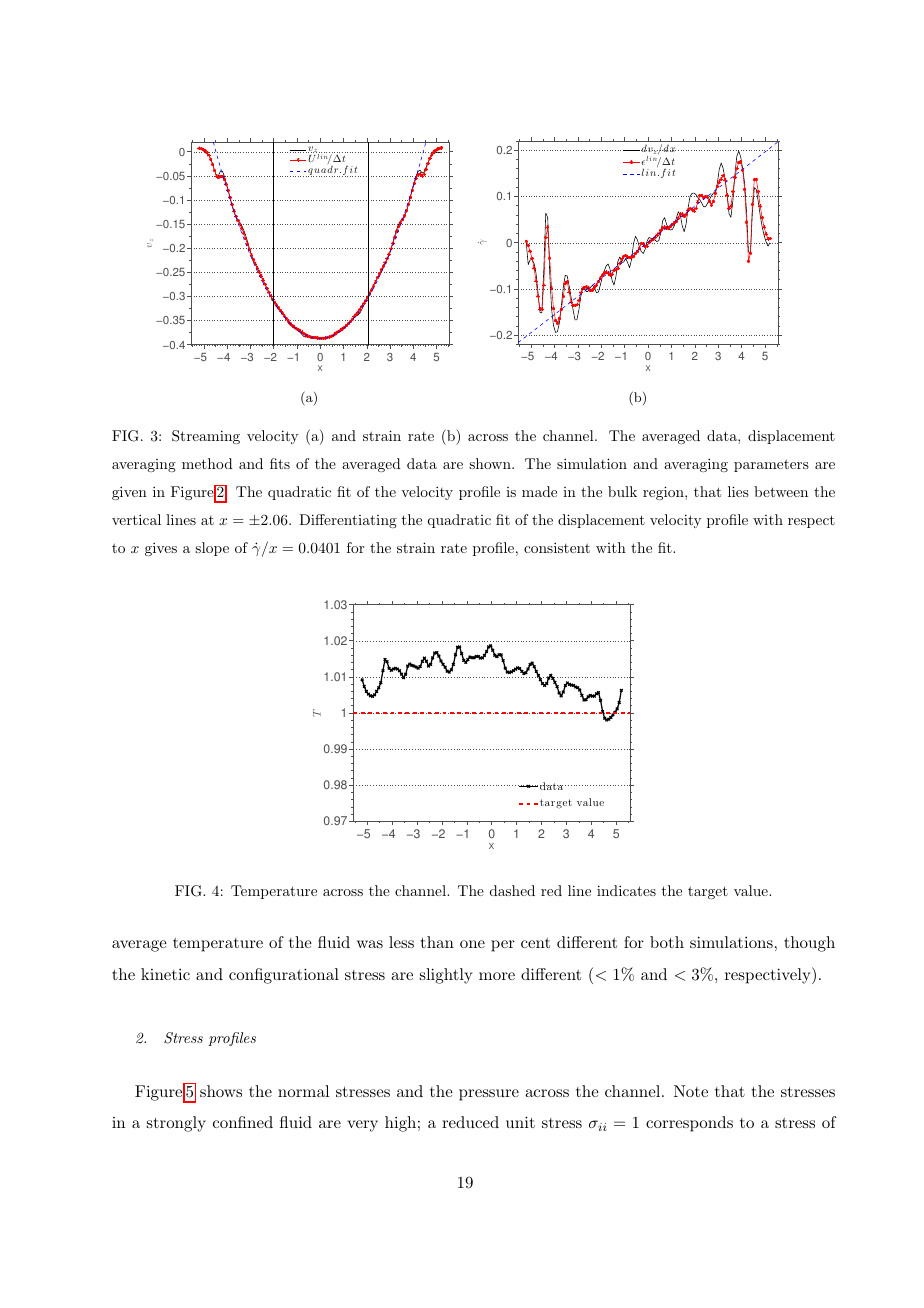 The image size is (924, 1308). I want to click on shown, so click(491, 463).
